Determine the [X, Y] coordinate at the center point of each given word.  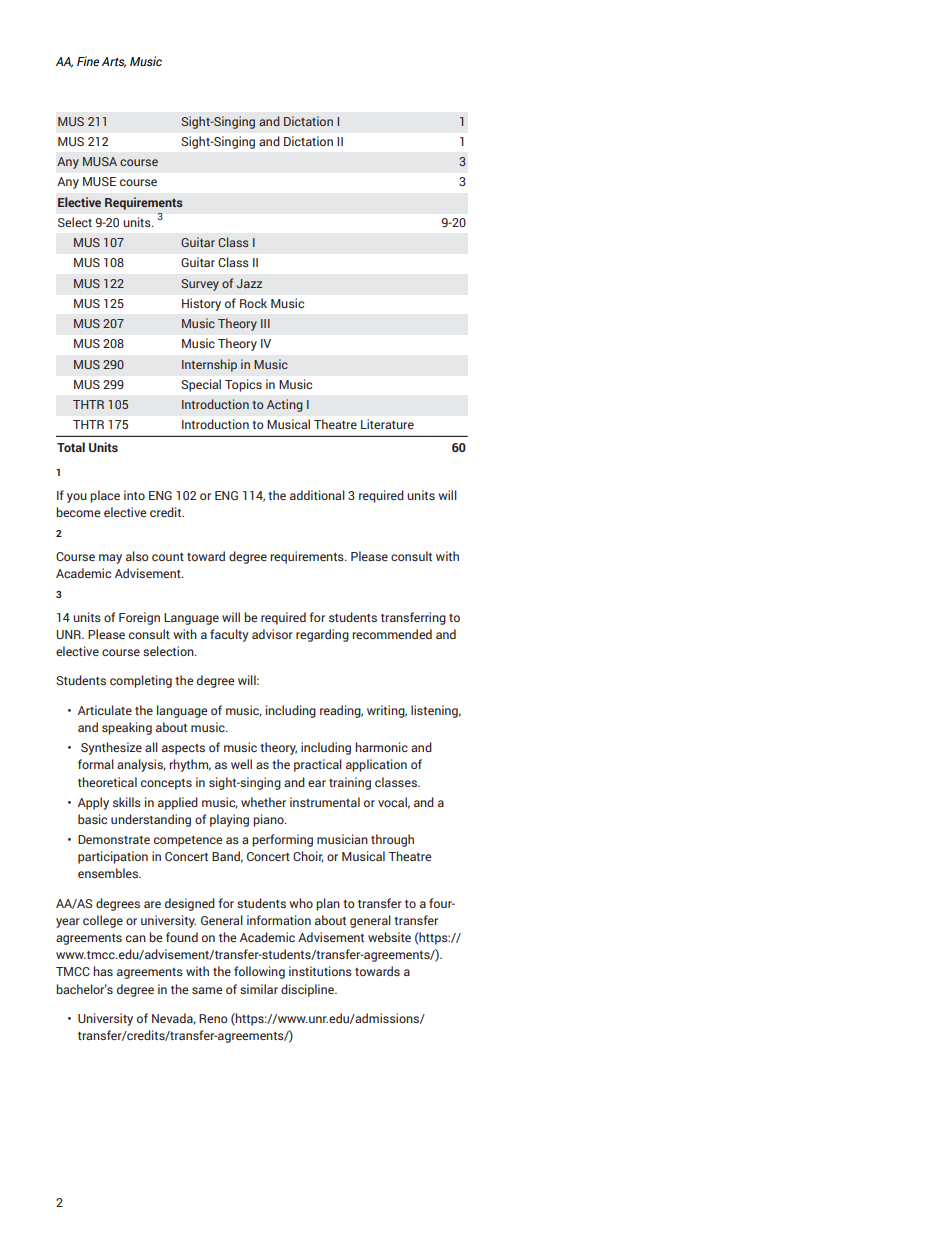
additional [317, 495]
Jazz [249, 283]
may [110, 559]
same [207, 990]
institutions [320, 971]
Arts [114, 62]
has [103, 971]
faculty [229, 635]
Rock [253, 303]
